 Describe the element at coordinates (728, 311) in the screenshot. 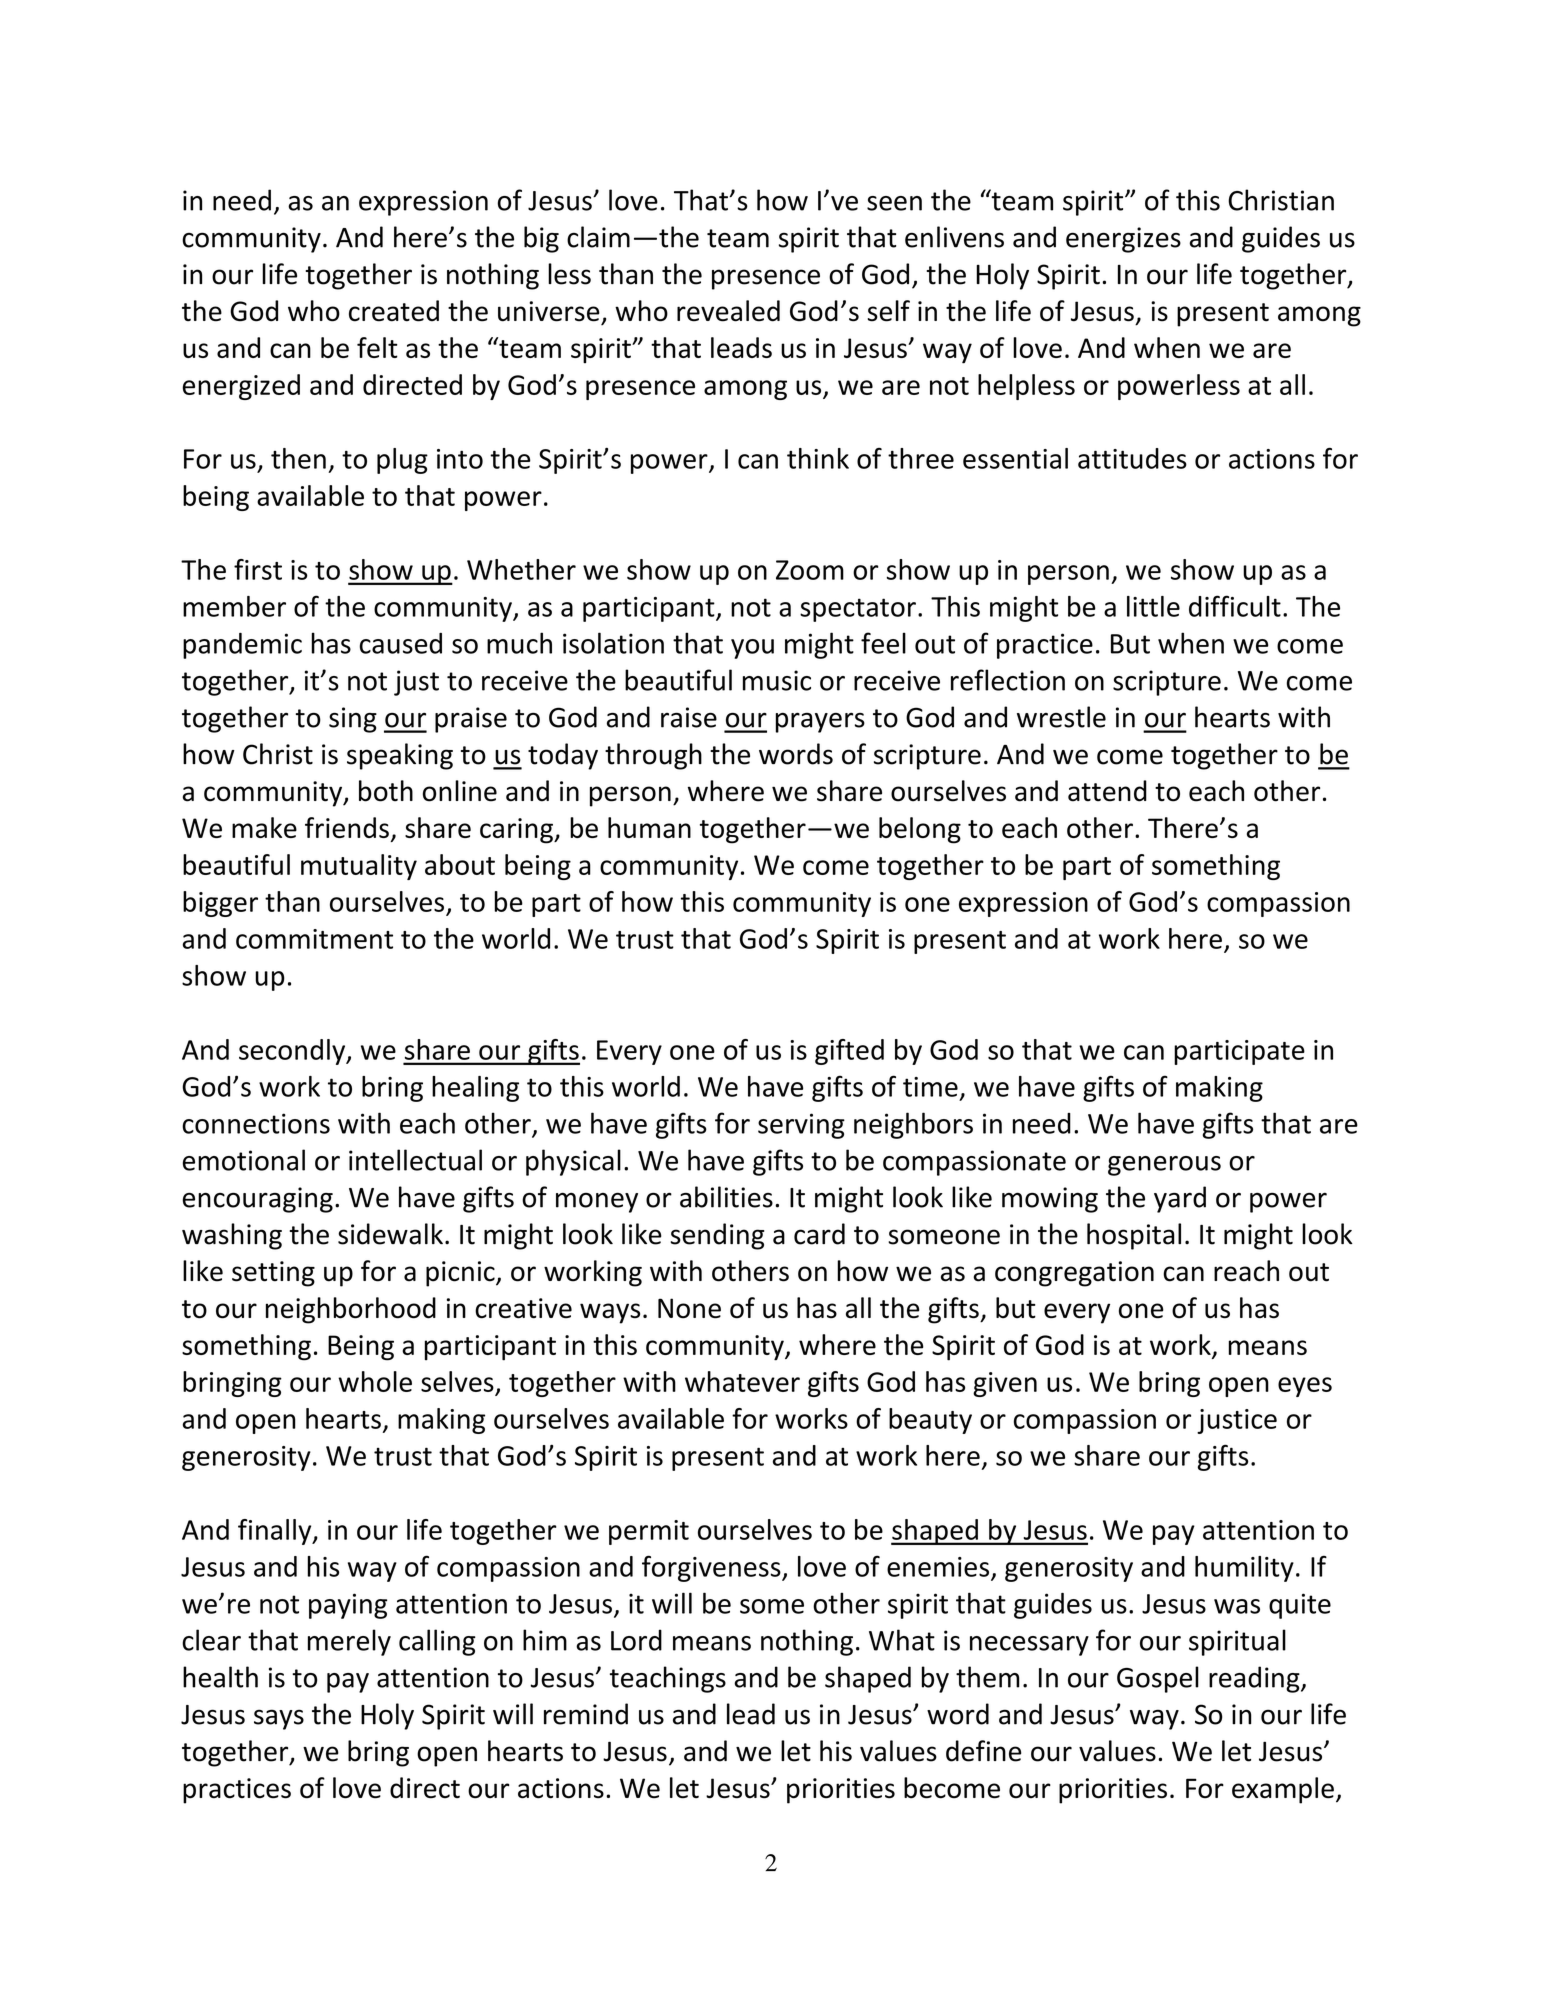

I see `revealed` at that location.
